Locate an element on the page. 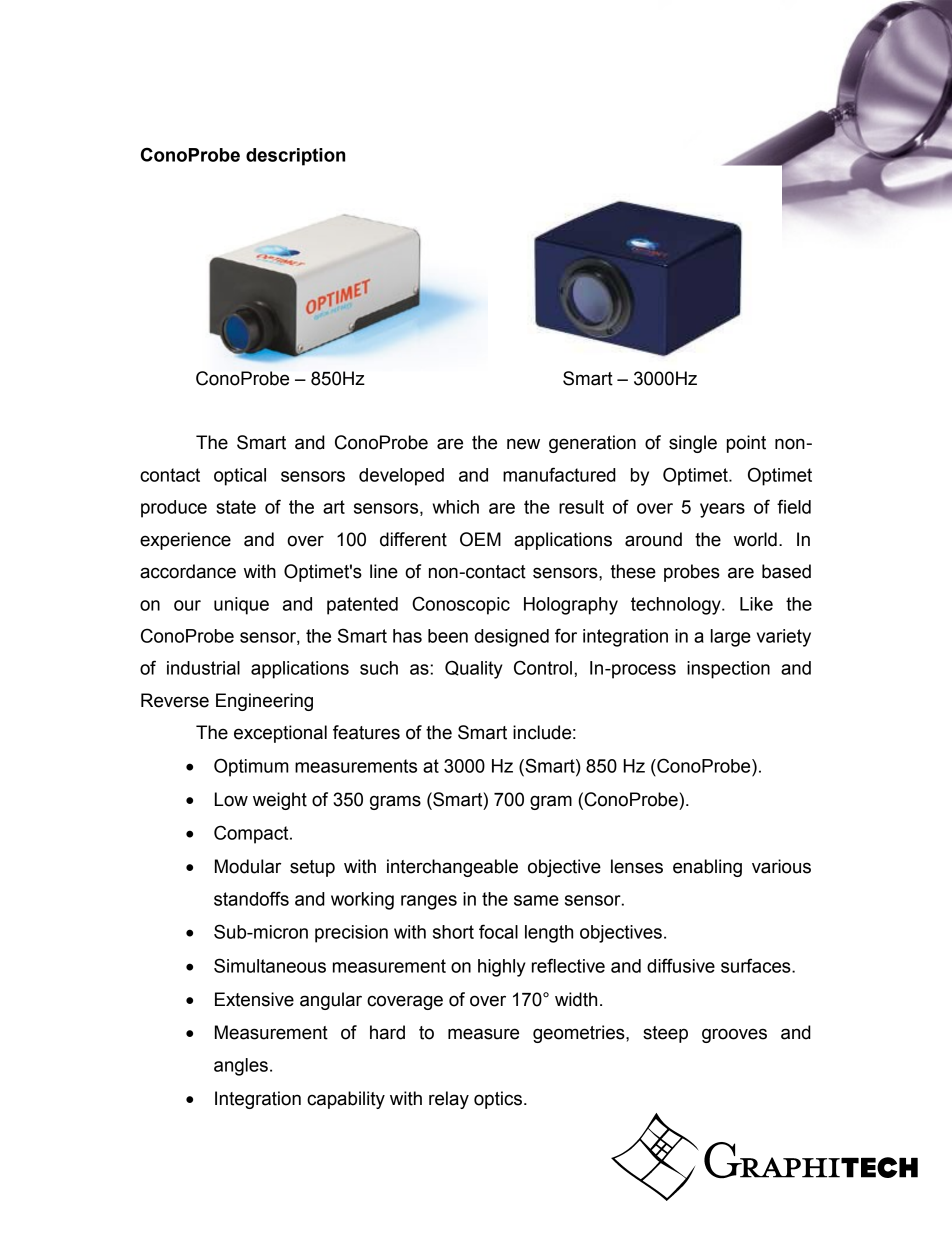 This document has width=952, height=1233. which is located at coordinates (455, 507).
